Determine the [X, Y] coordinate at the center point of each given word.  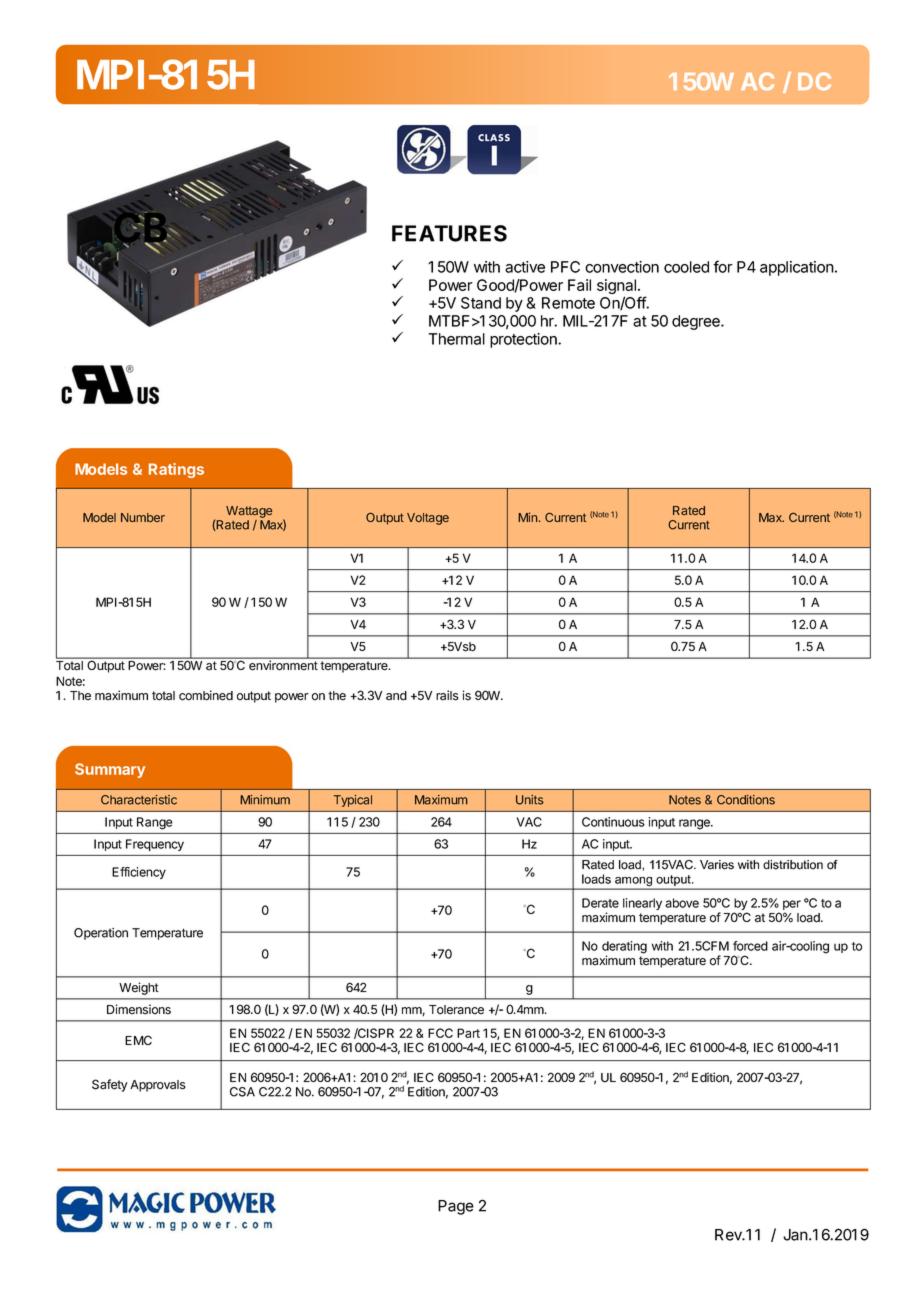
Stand [481, 303]
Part [468, 1033]
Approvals [158, 1086]
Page [456, 1207]
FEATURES [449, 233]
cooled [686, 267]
